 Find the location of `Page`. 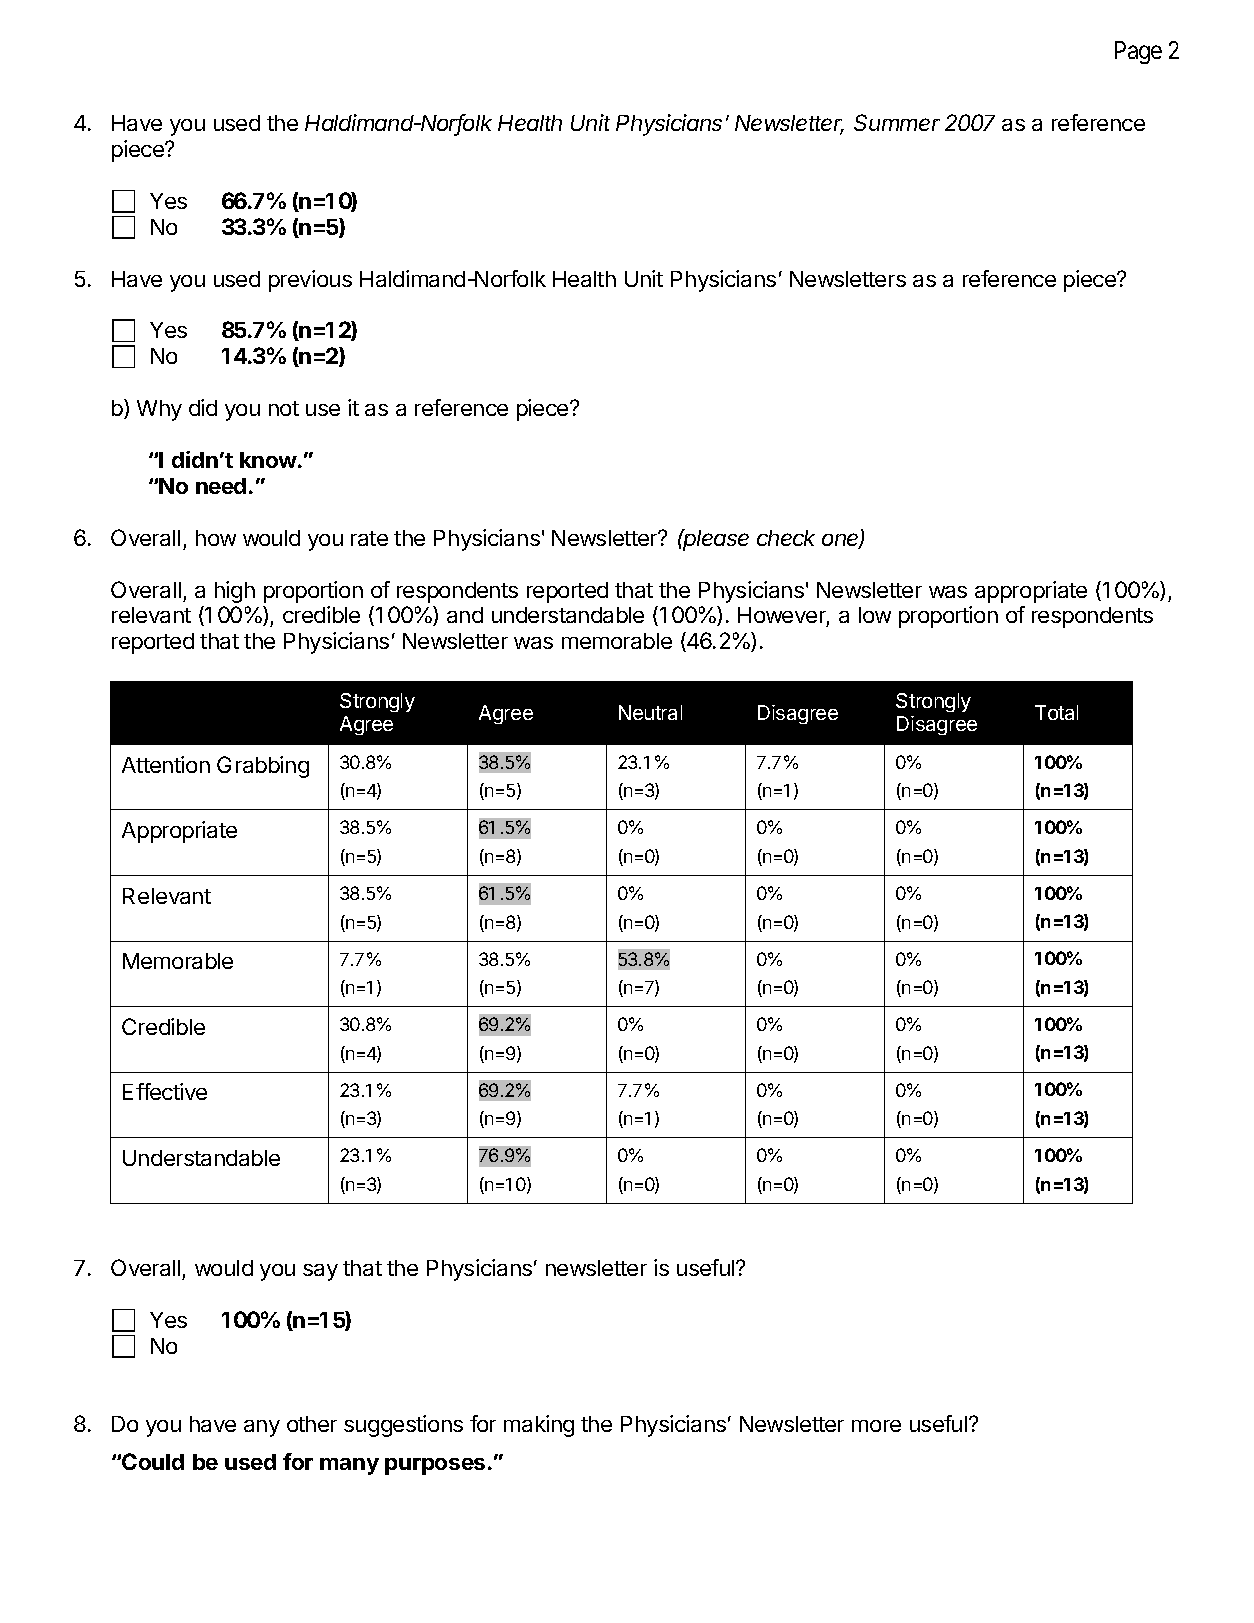

Page is located at coordinates (1138, 52).
